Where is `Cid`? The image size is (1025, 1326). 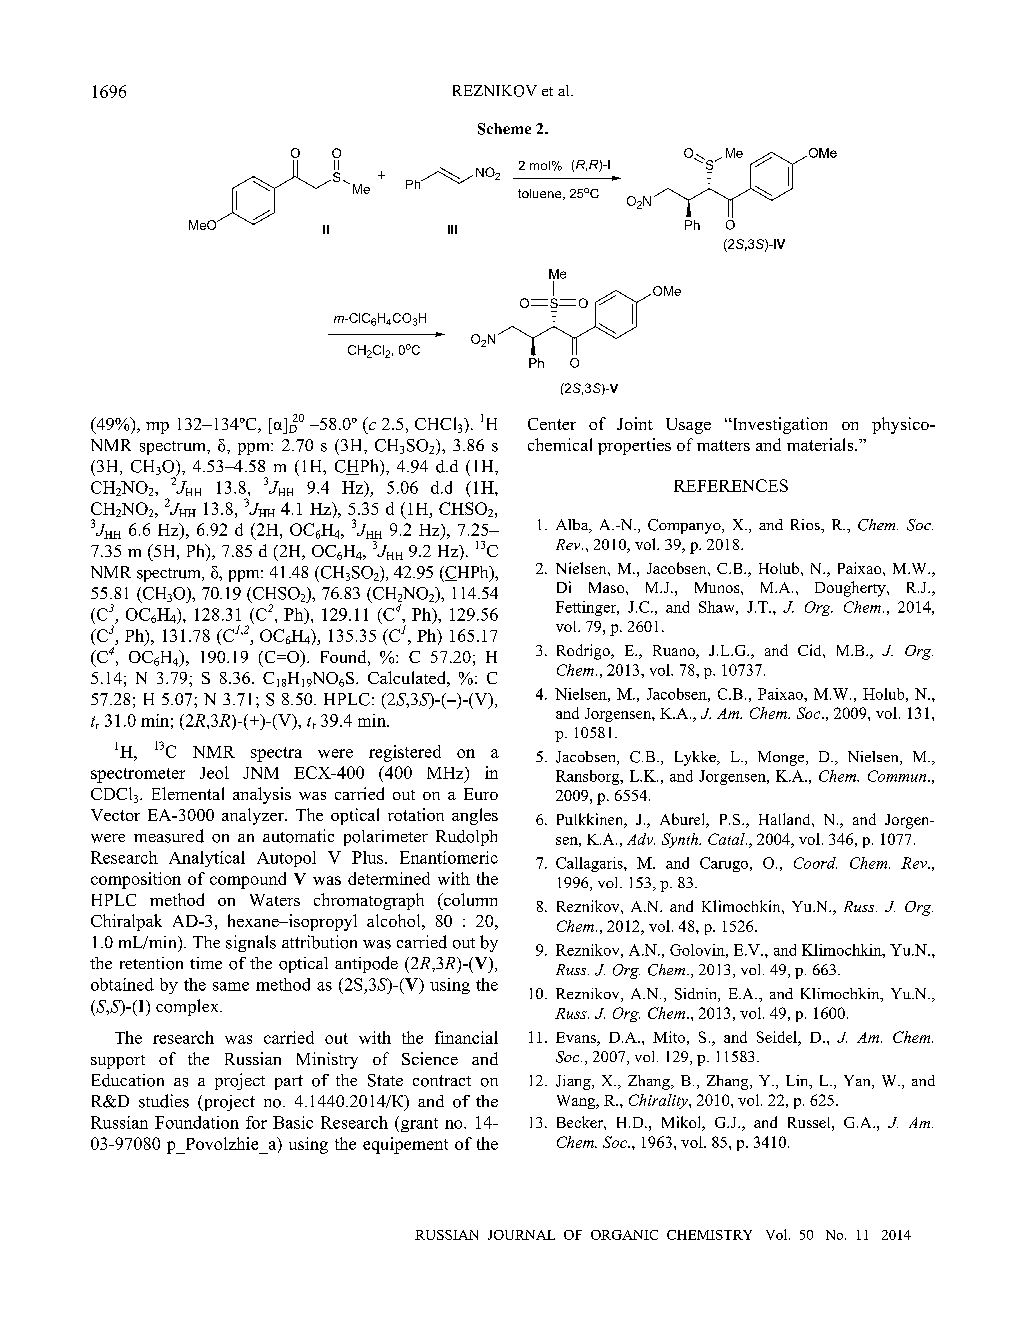 Cid is located at coordinates (811, 650).
